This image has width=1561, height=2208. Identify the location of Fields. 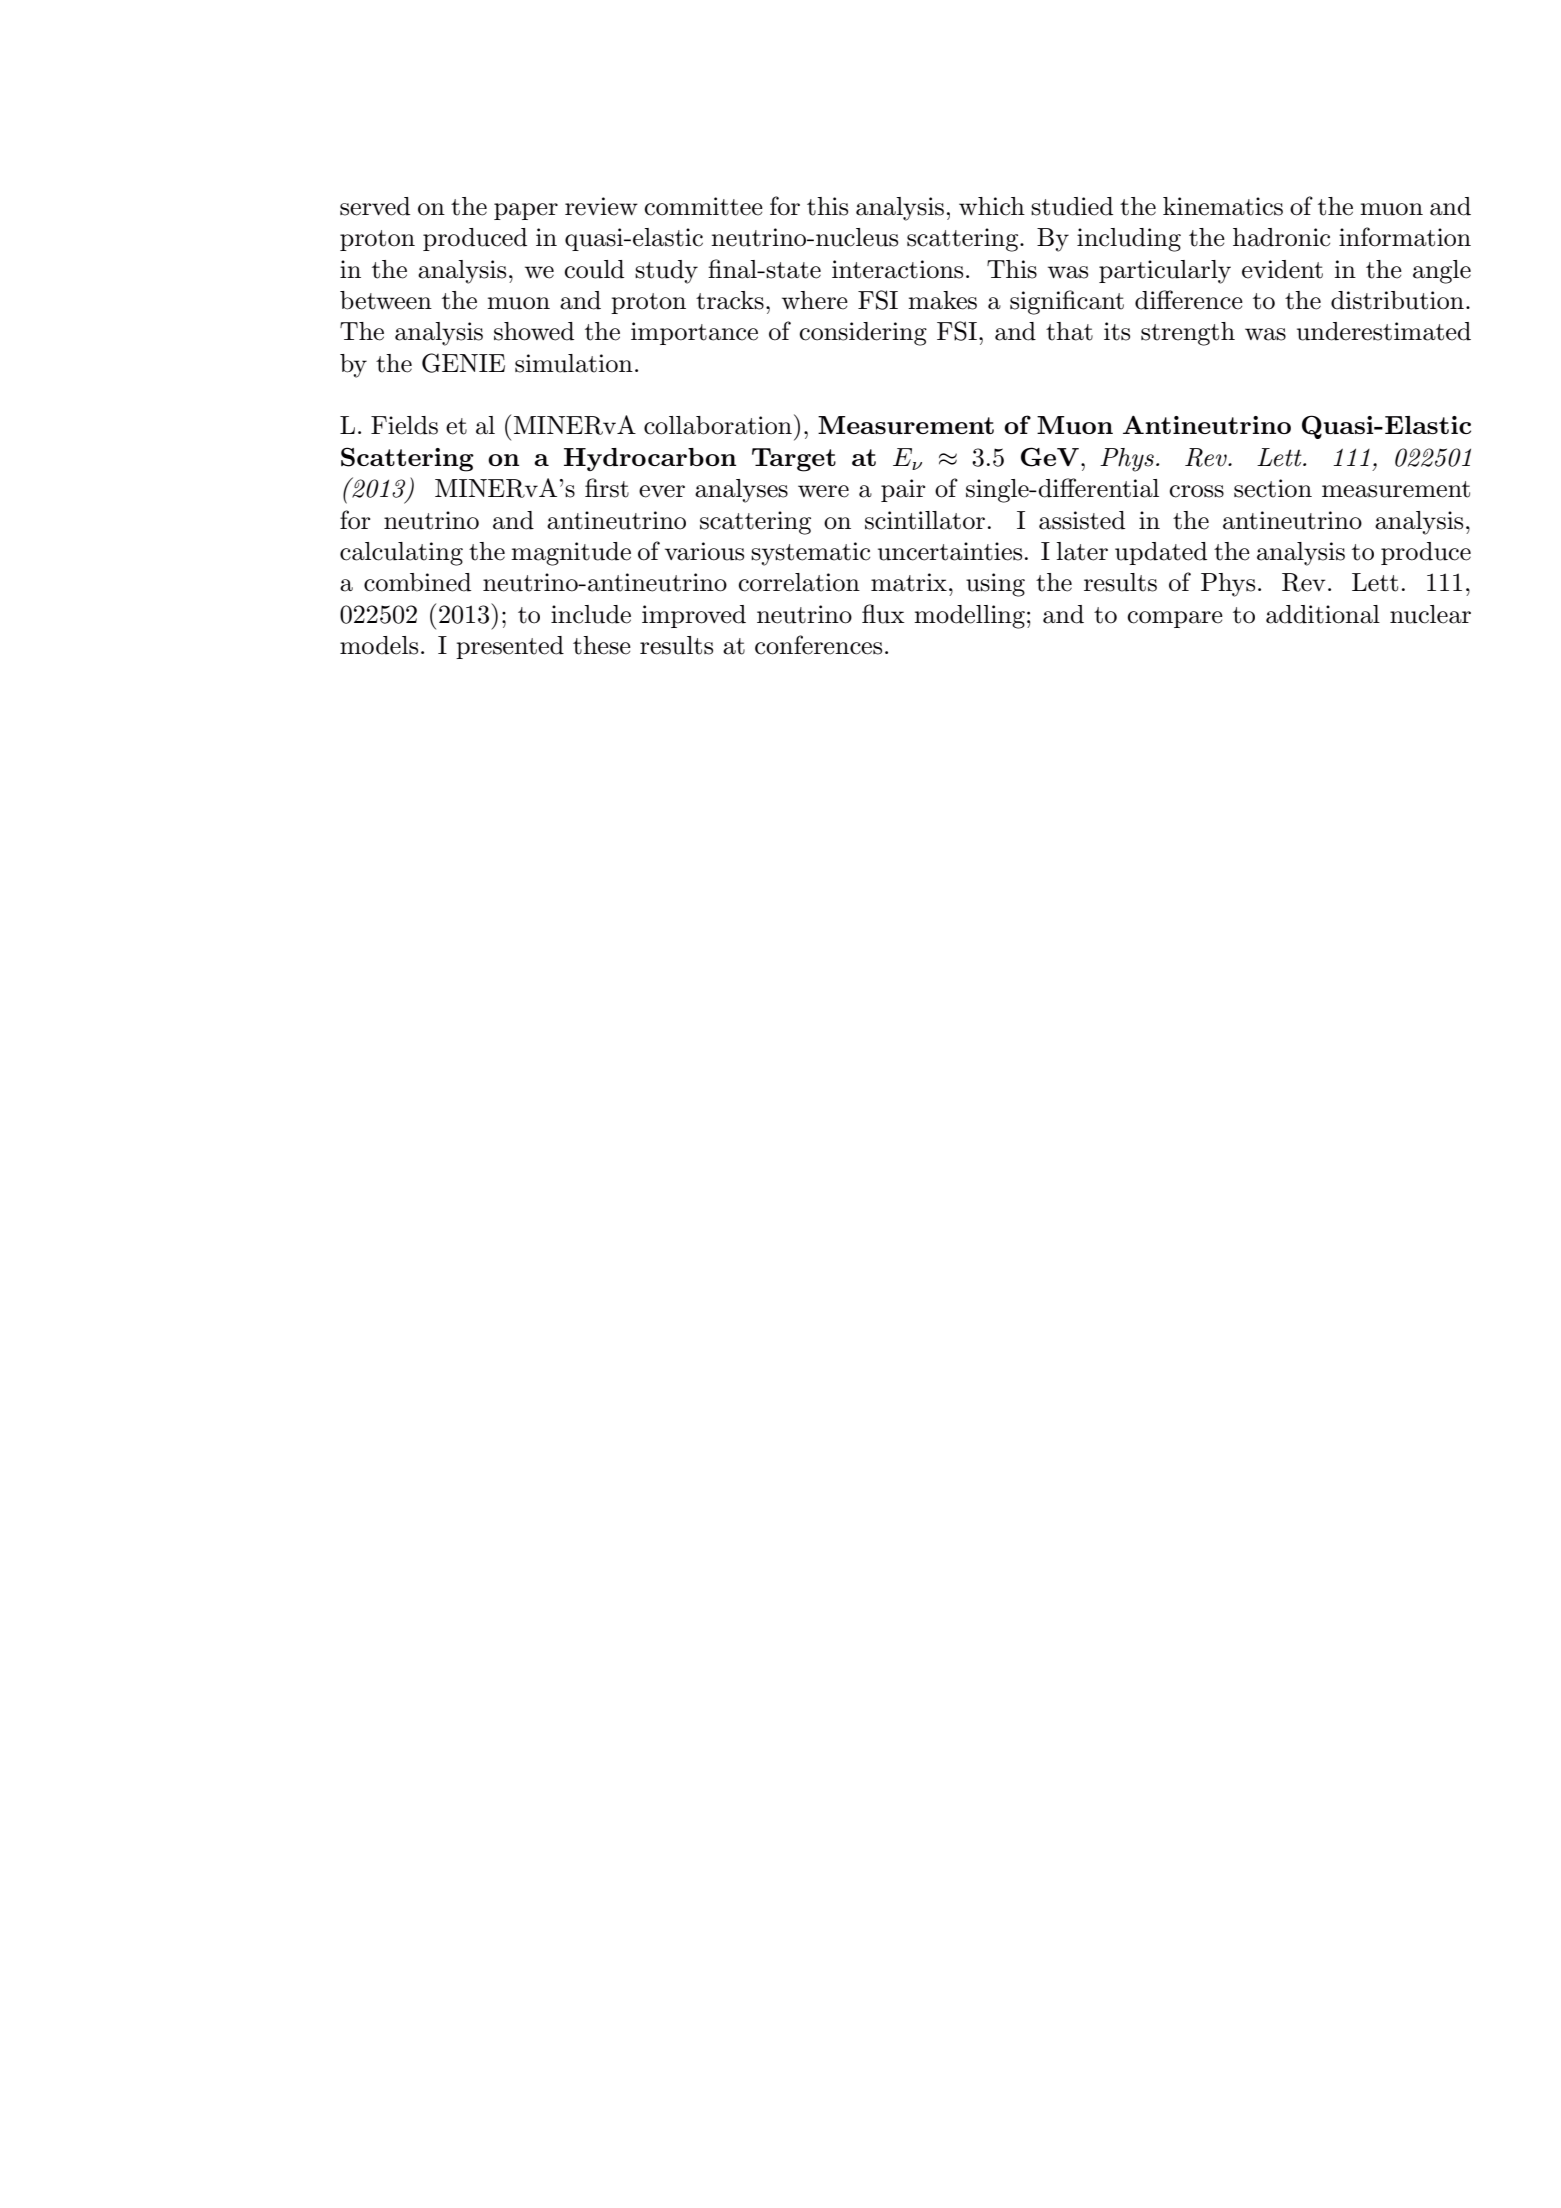
(404, 425).
